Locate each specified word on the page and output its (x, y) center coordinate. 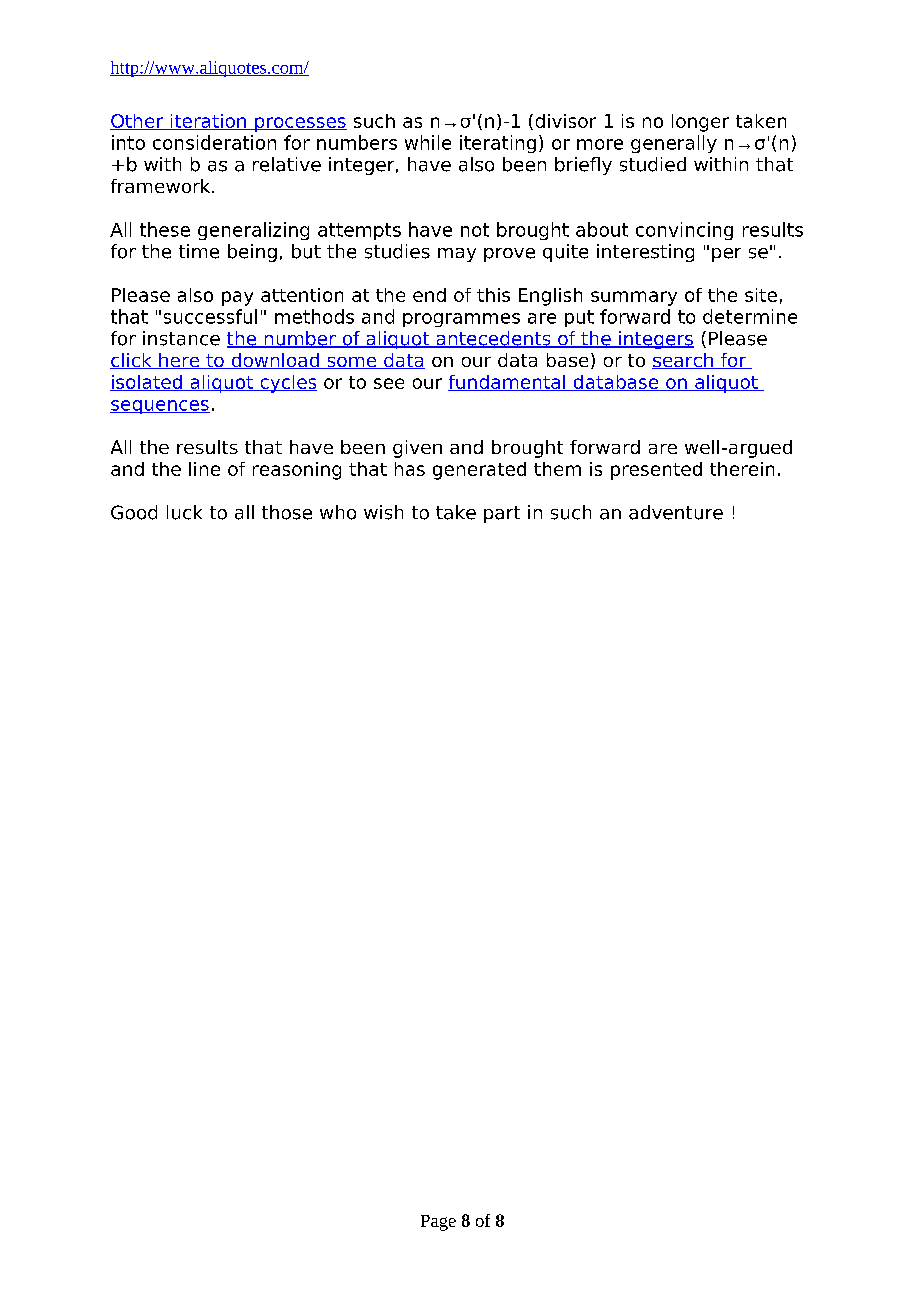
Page (438, 1223)
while (428, 142)
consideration (214, 142)
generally (674, 144)
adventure (676, 512)
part (502, 514)
